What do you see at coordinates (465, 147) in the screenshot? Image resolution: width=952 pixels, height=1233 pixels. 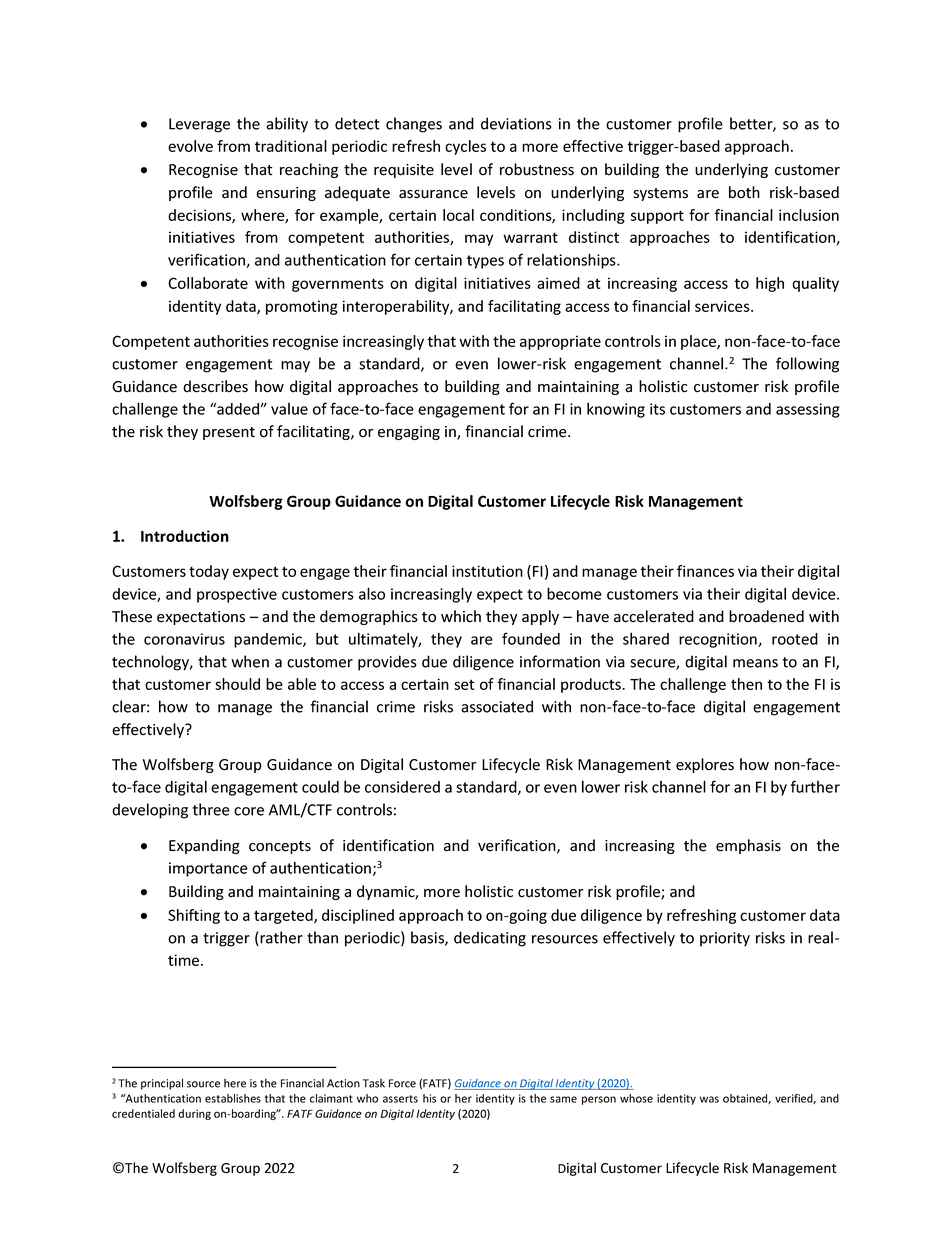 I see `cycles` at bounding box center [465, 147].
